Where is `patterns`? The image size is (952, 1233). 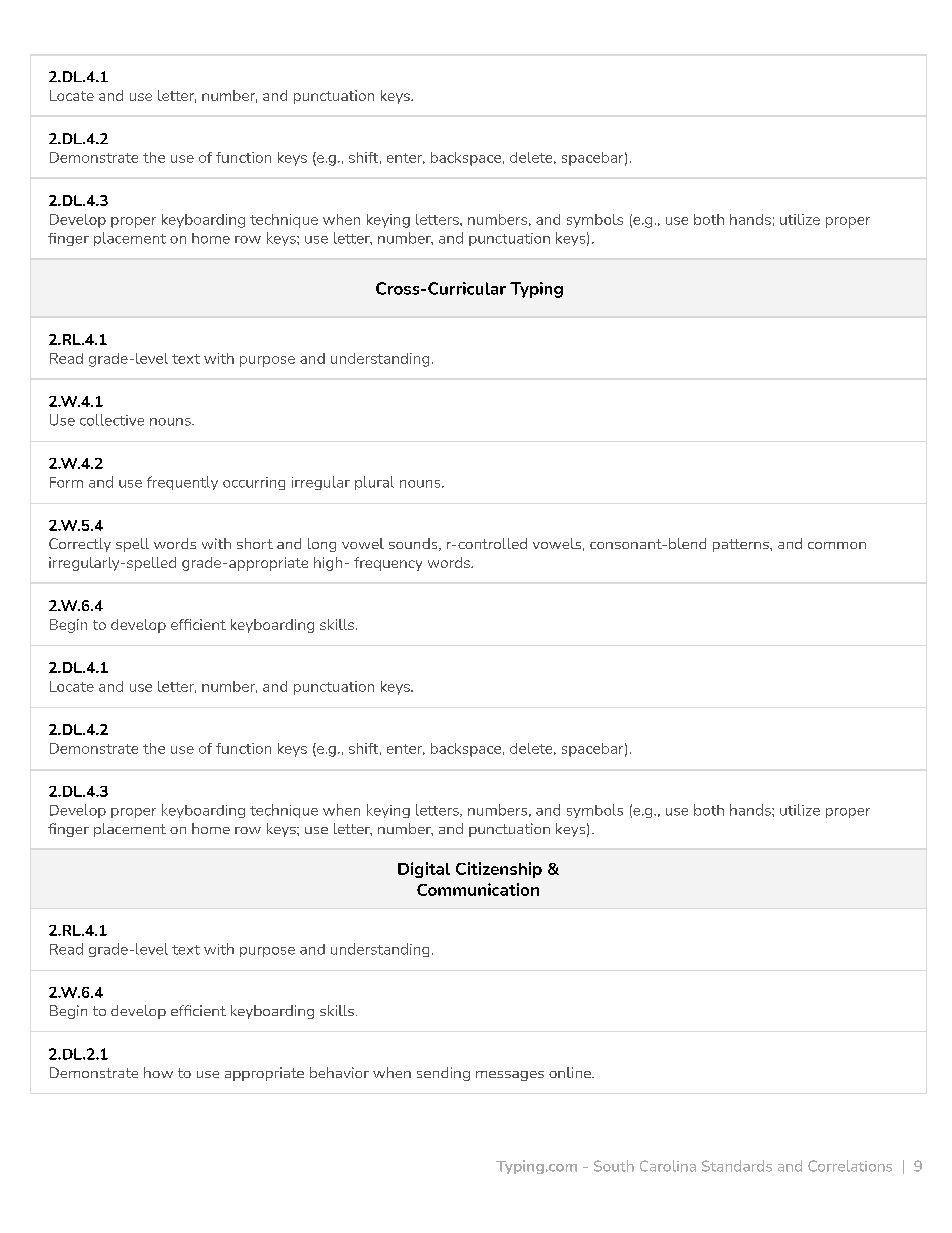 patterns is located at coordinates (742, 545).
